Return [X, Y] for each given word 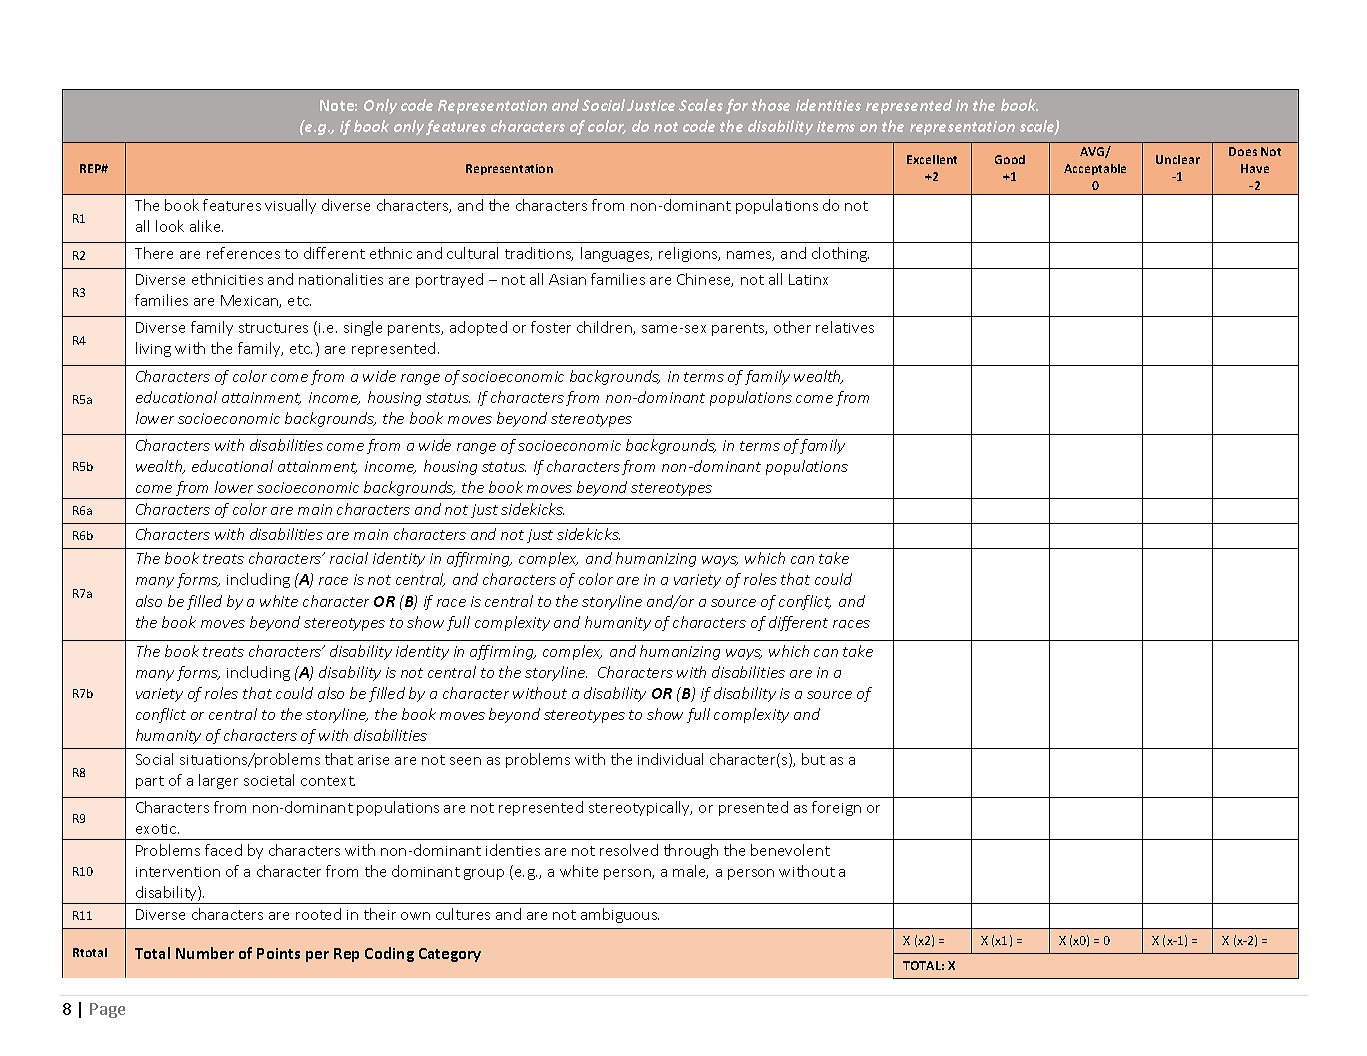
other [792, 327]
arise [373, 760]
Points [278, 953]
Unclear [1178, 159]
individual [670, 759]
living [153, 349]
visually [290, 206]
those [771, 105]
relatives [845, 327]
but [813, 759]
